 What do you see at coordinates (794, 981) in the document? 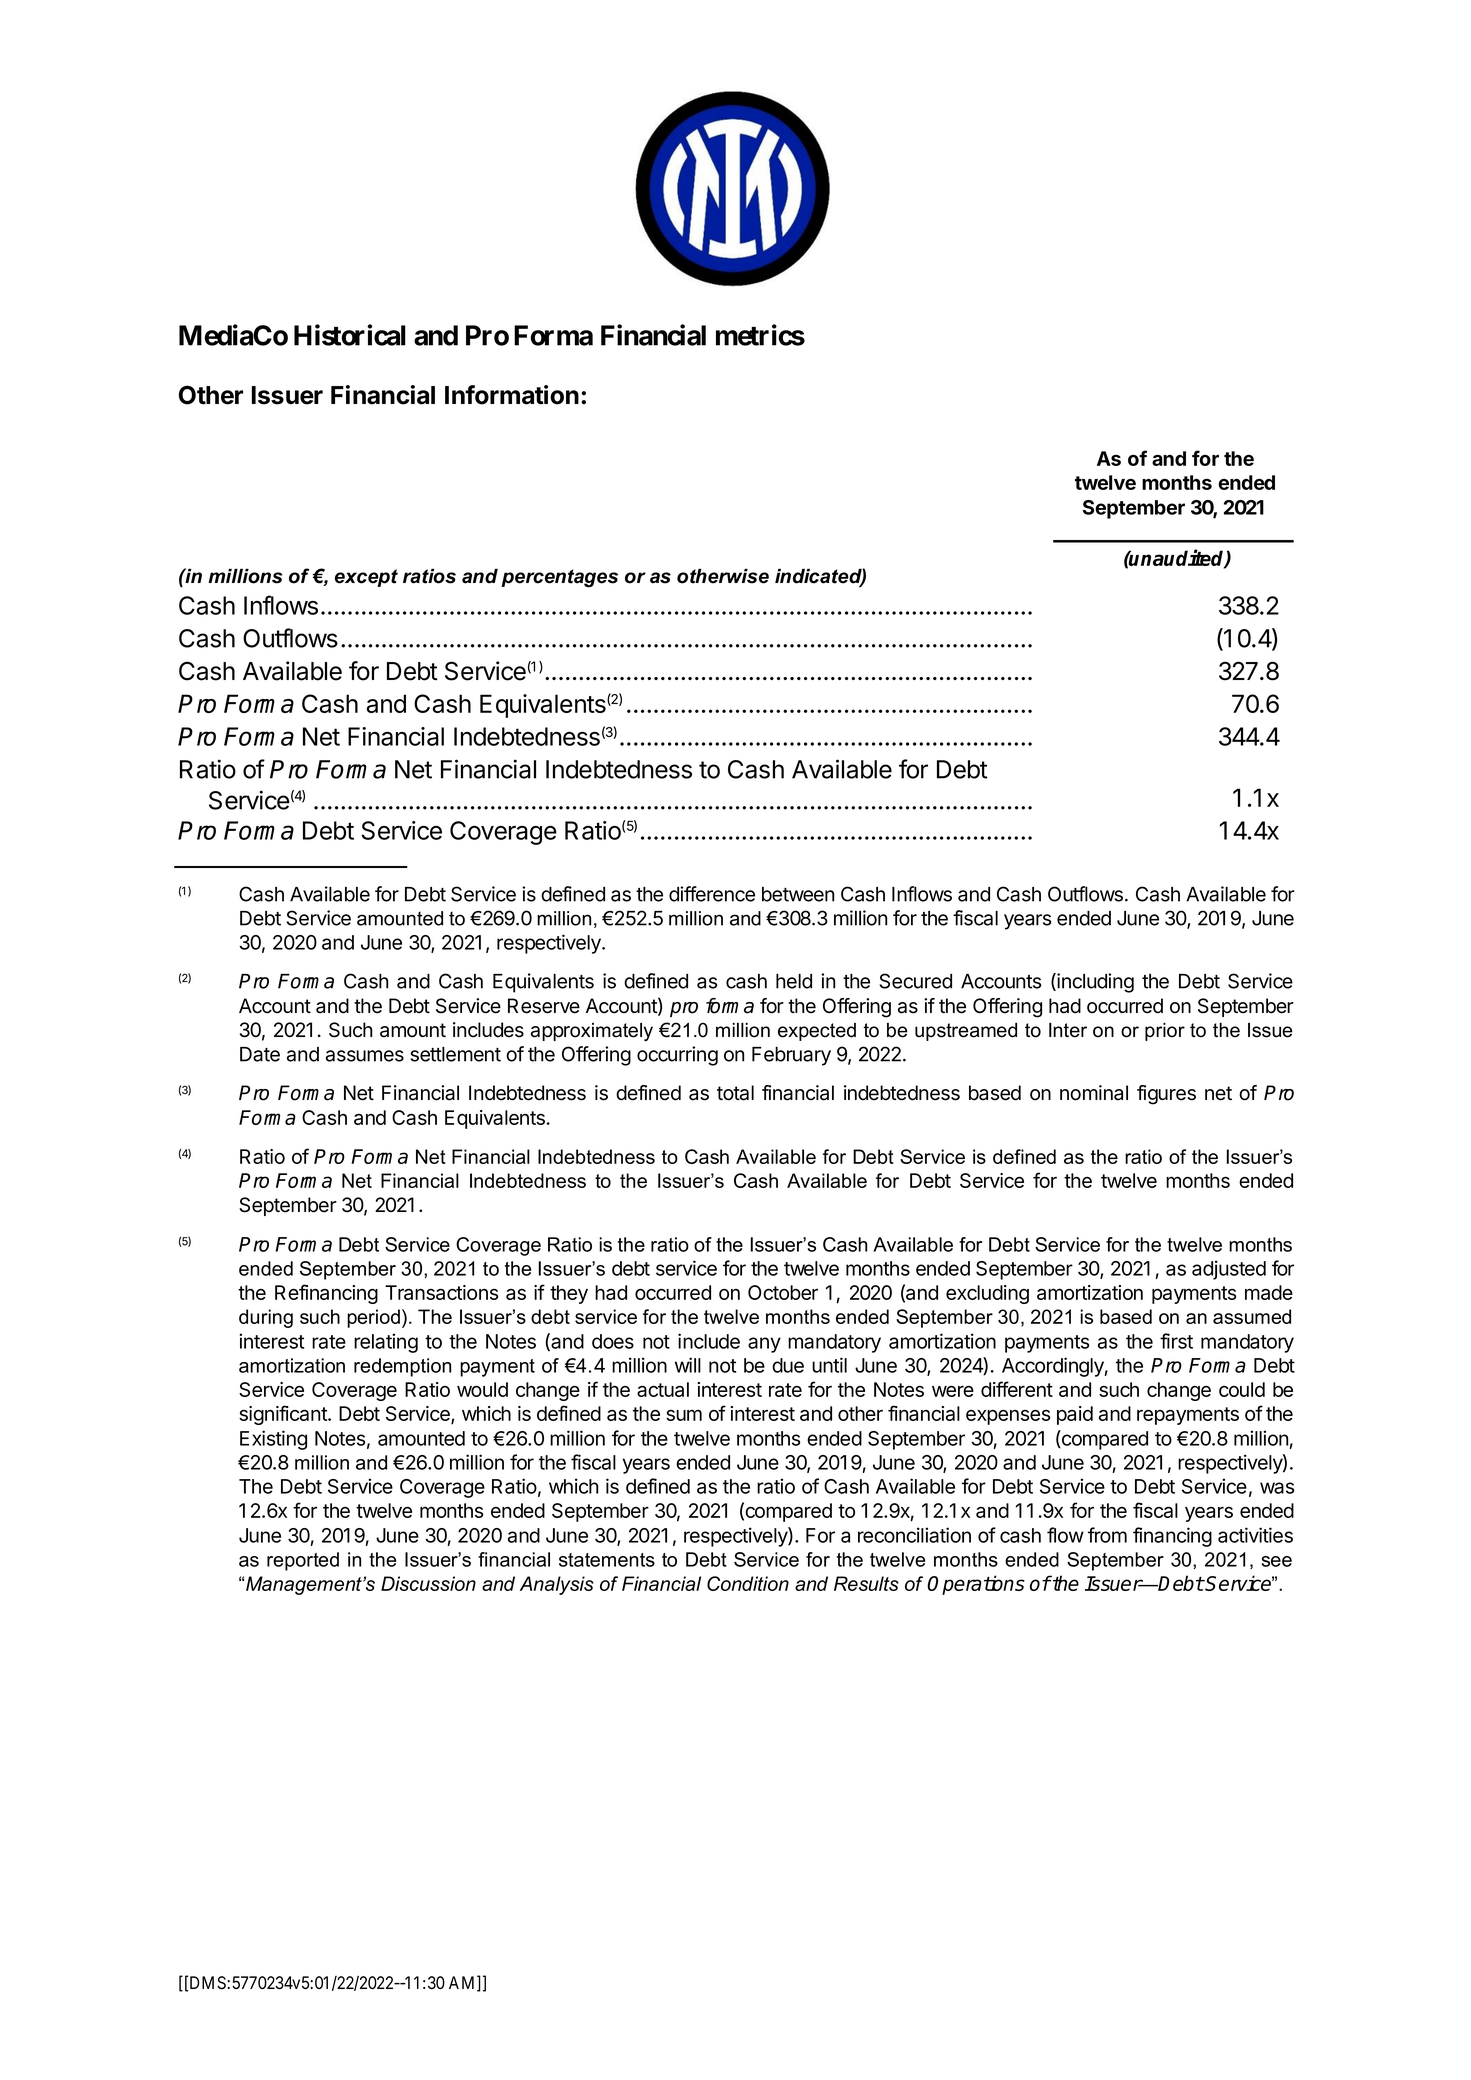
I see `held` at bounding box center [794, 981].
